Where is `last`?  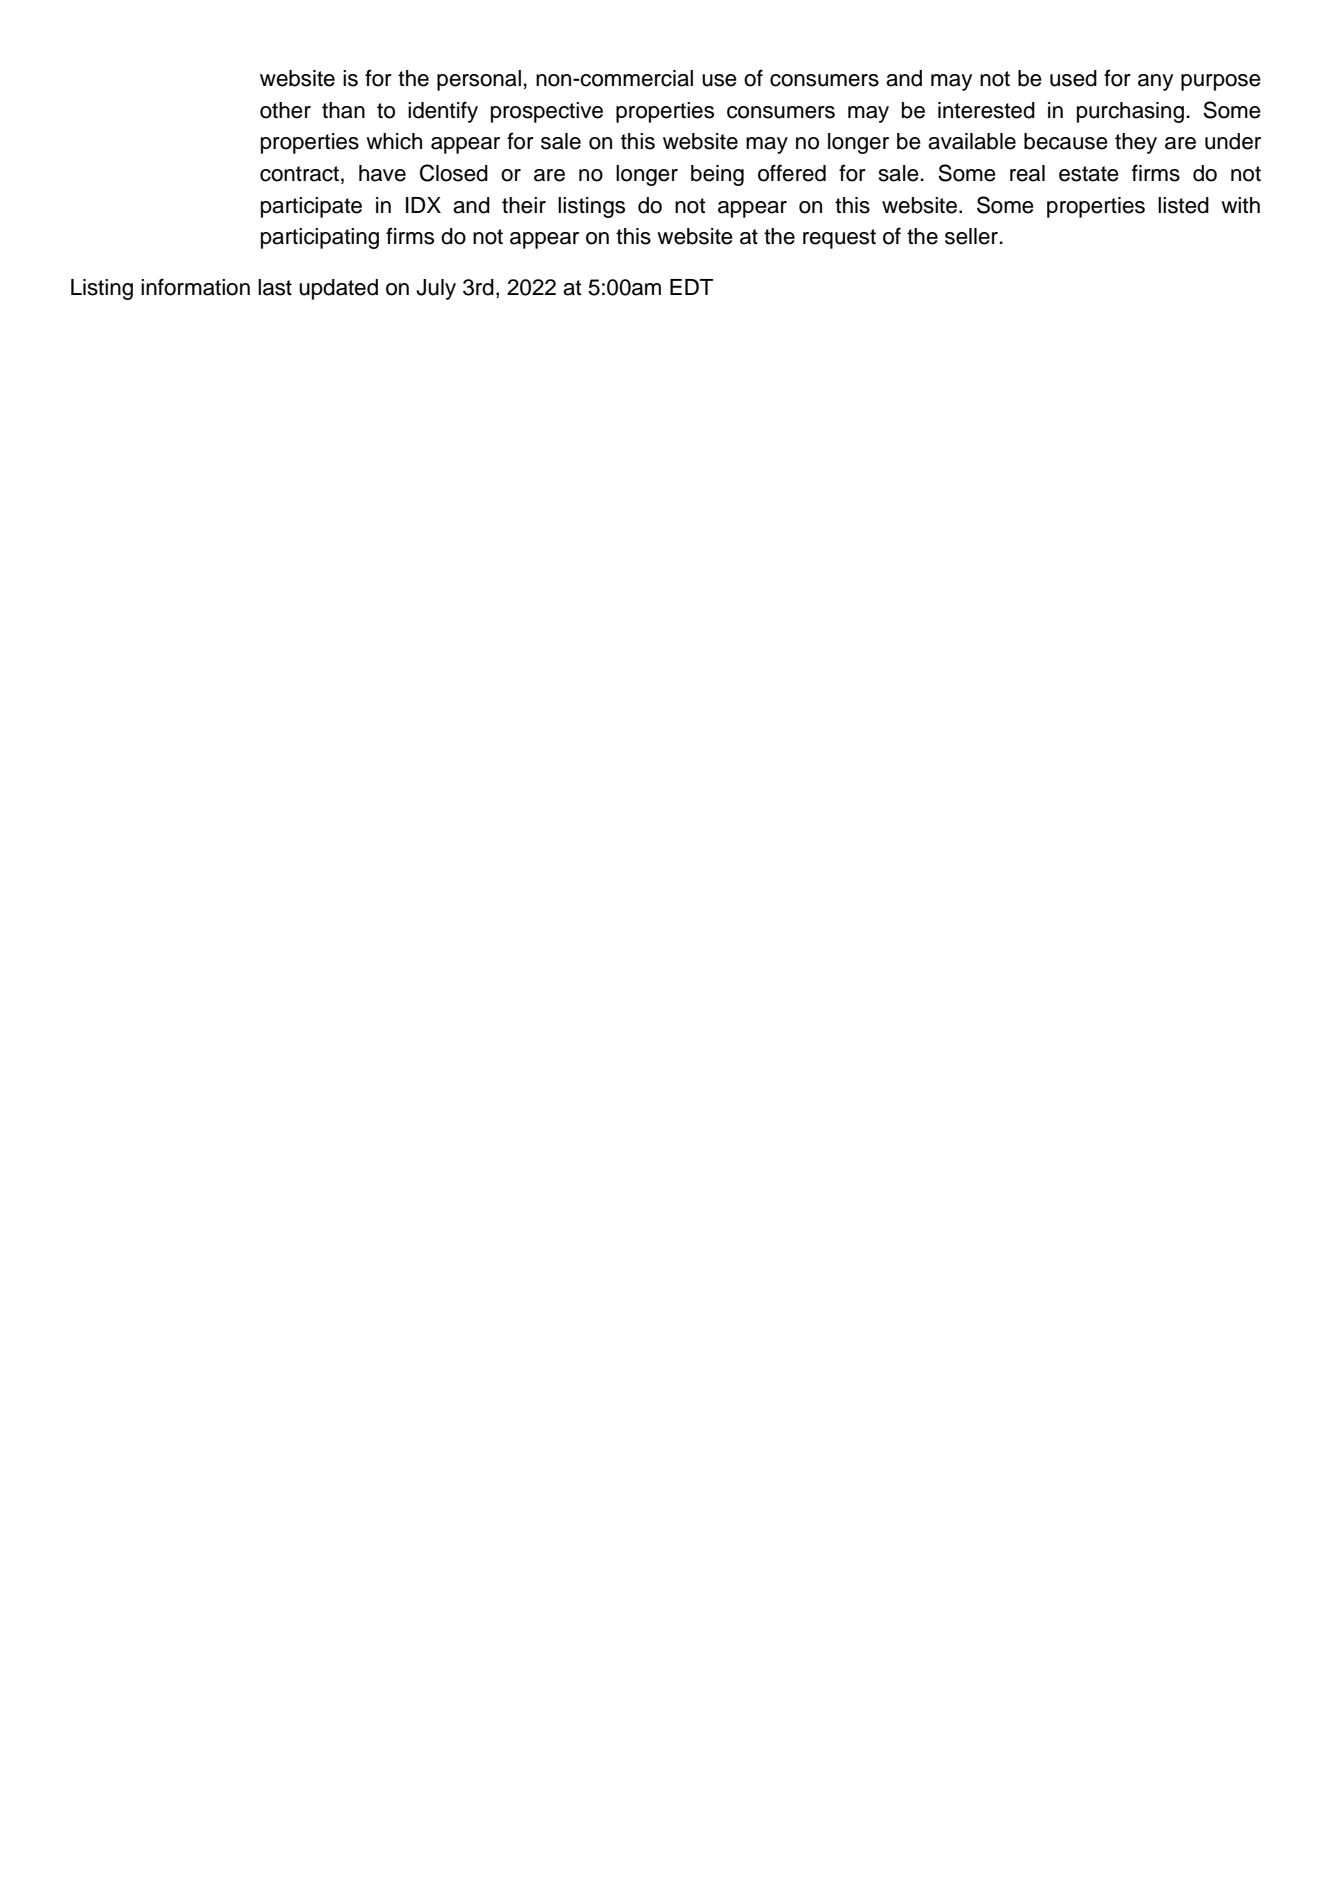
last is located at coordinates (275, 287).
